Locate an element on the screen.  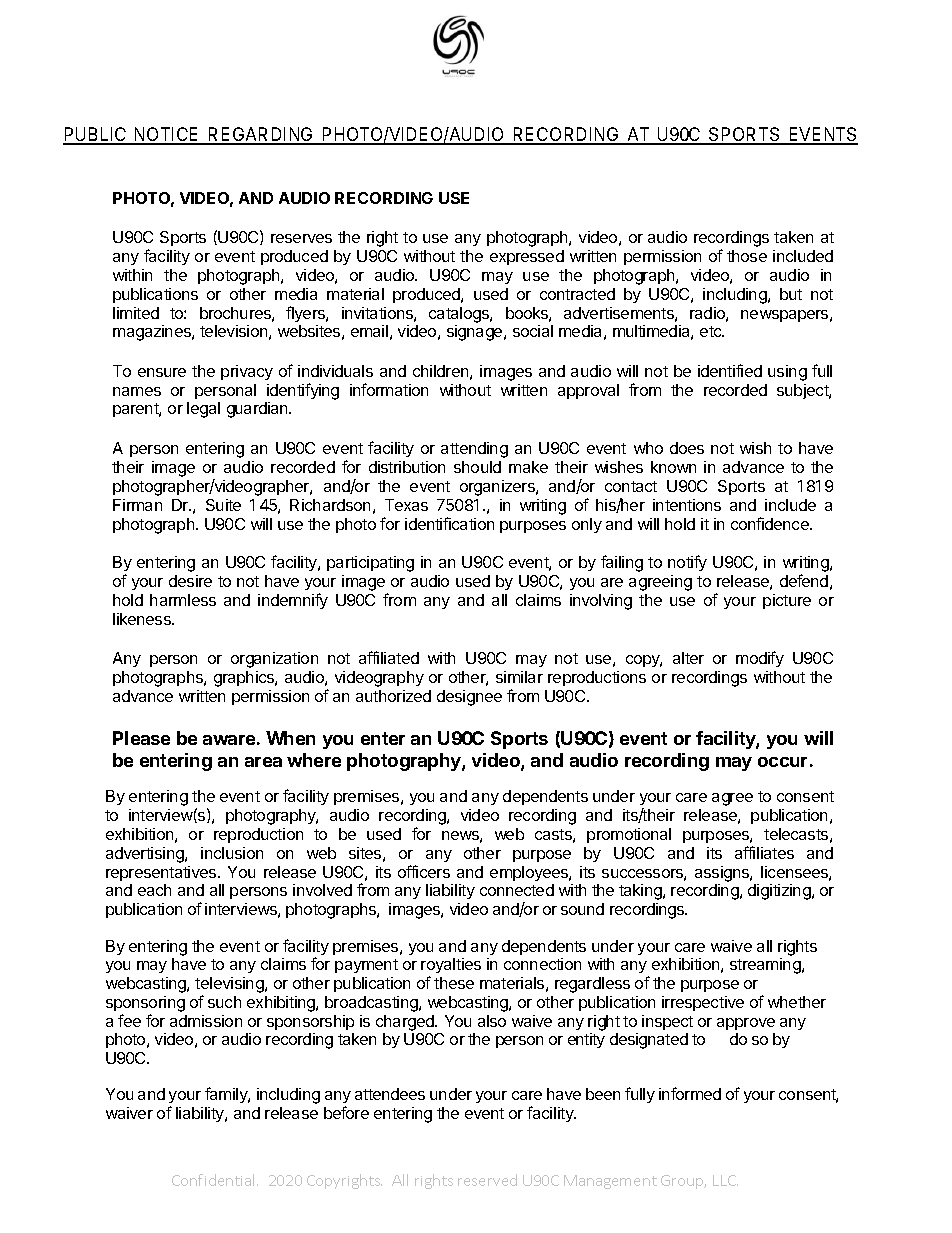
digitizing is located at coordinates (780, 892).
